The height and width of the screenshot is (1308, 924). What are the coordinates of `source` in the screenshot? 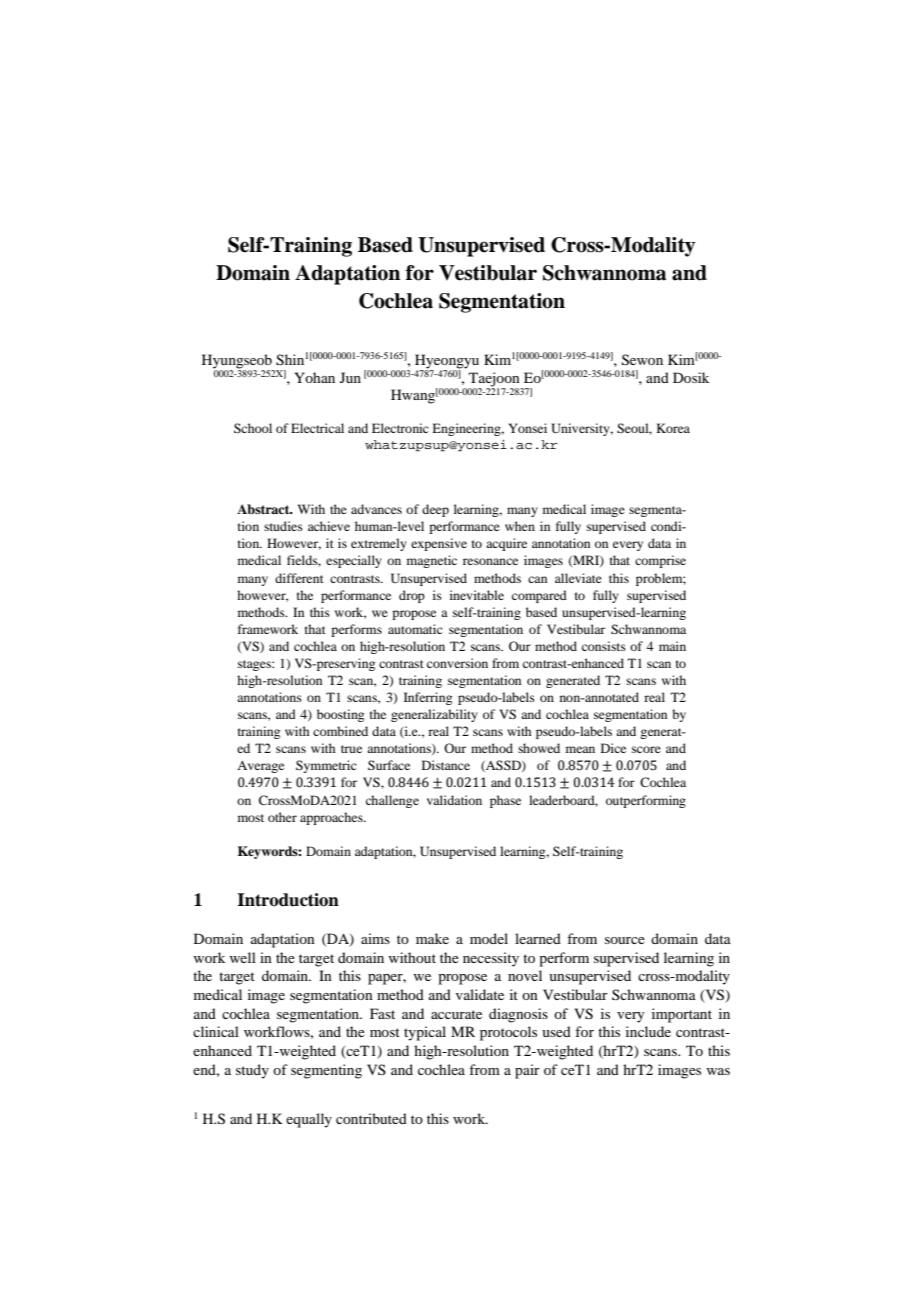 It's located at (625, 940).
